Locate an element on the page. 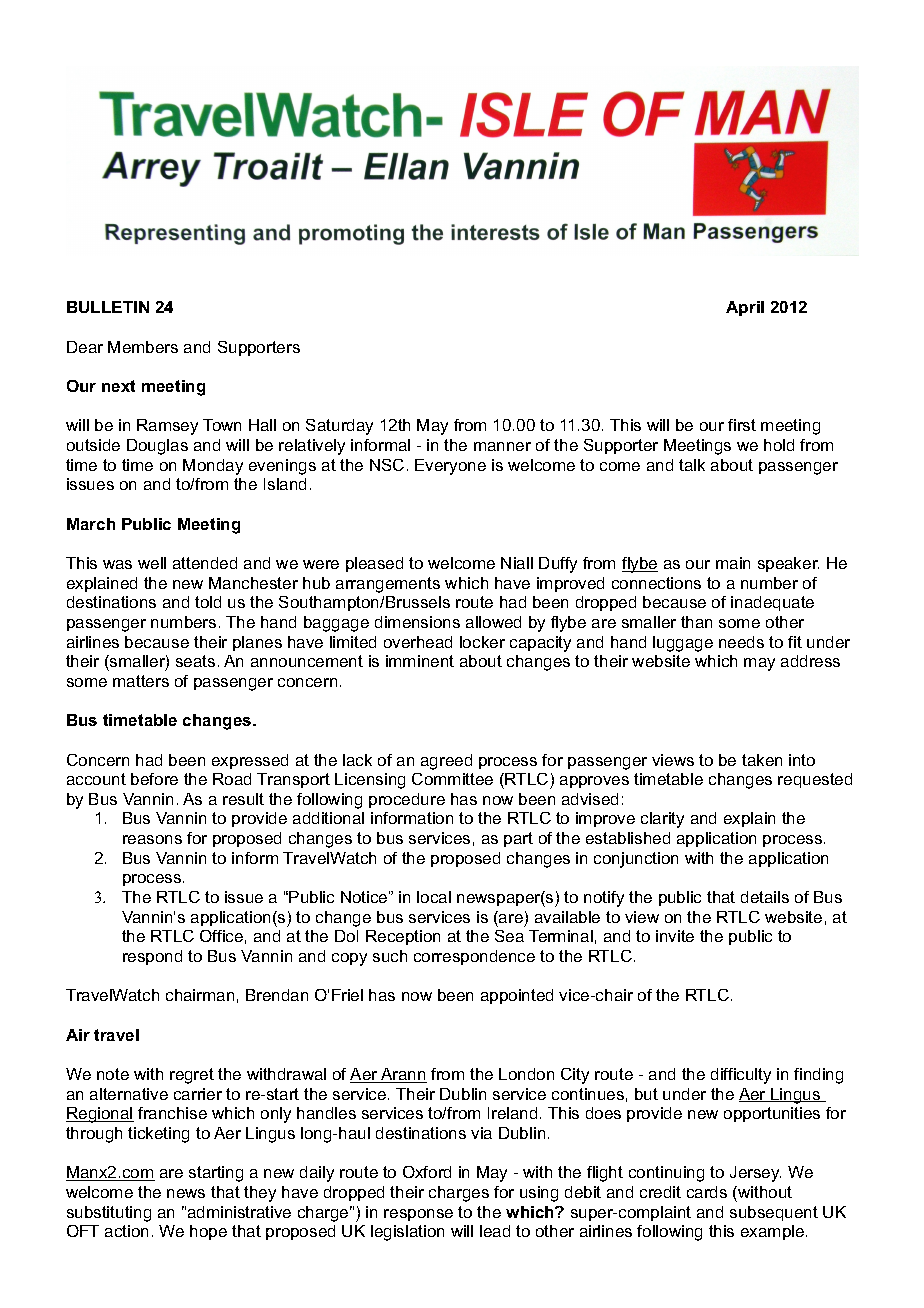 The image size is (924, 1308). Members is located at coordinates (143, 347).
